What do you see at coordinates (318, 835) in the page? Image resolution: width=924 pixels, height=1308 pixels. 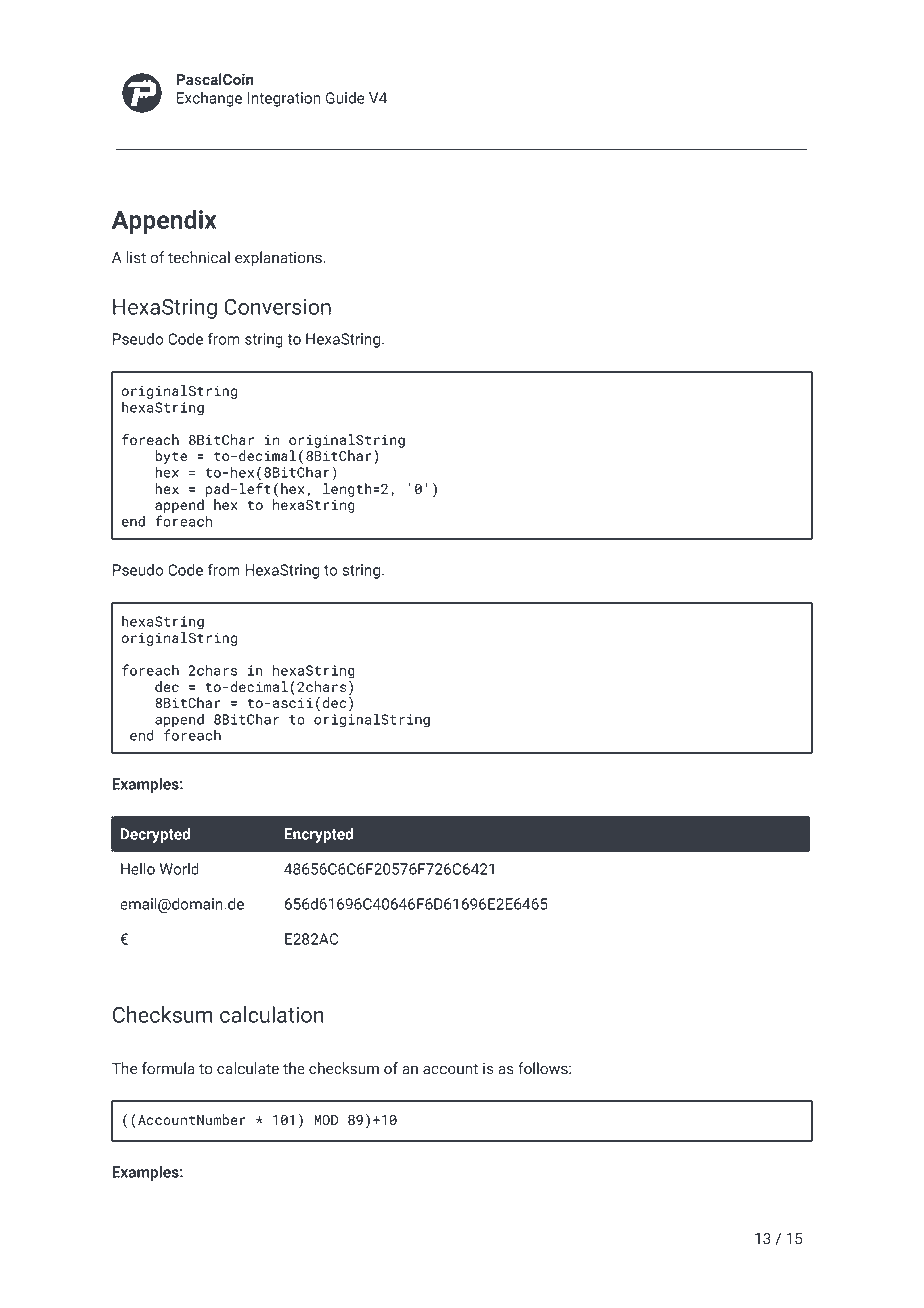 I see `Encrypted` at bounding box center [318, 835].
